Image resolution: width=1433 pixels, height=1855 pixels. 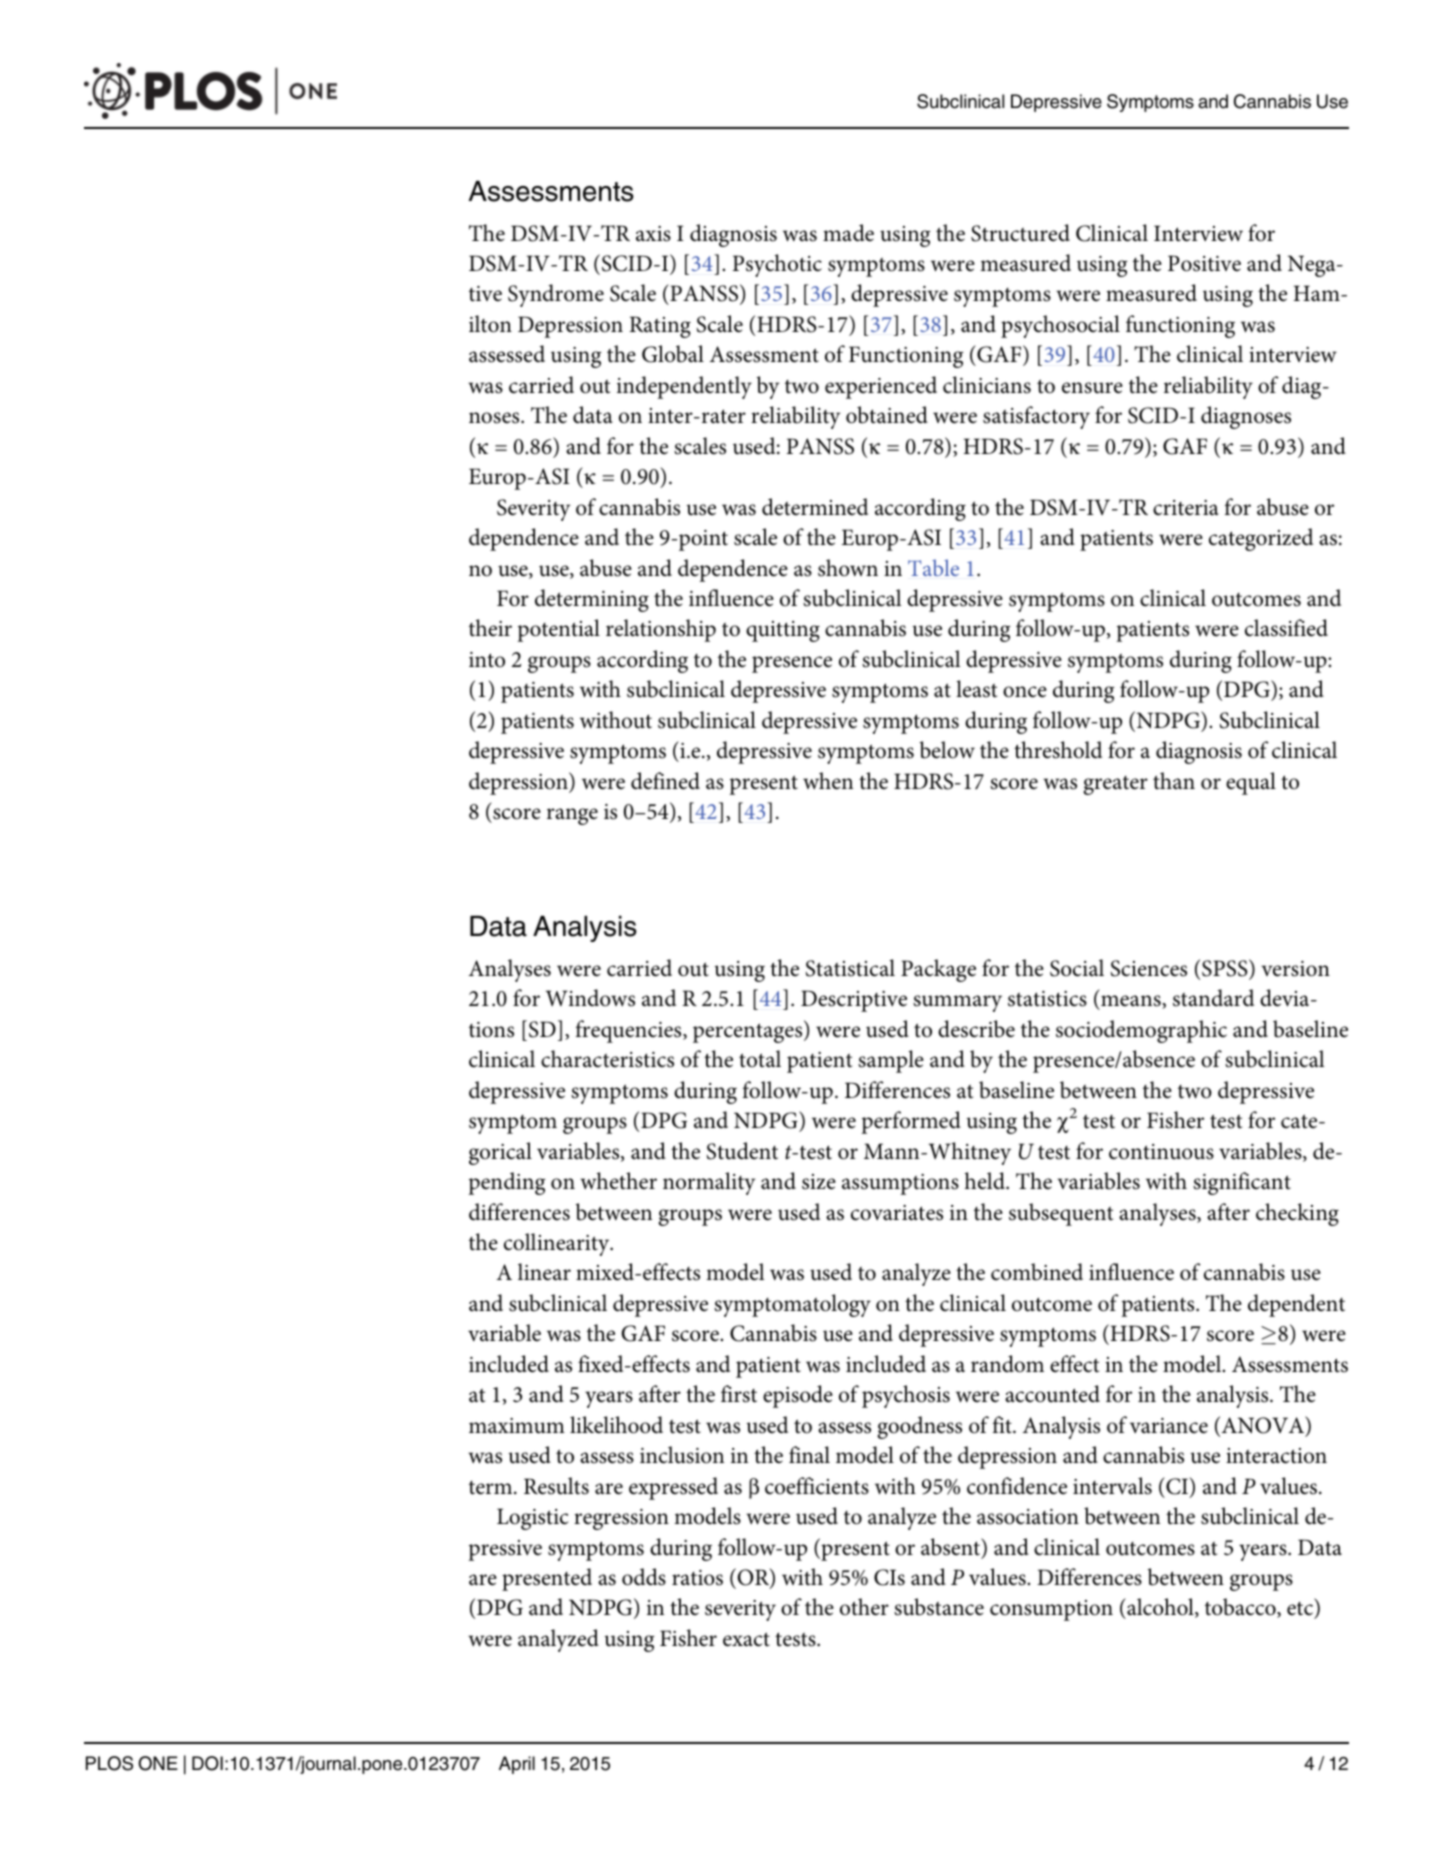 What do you see at coordinates (1020, 233) in the screenshot?
I see `Structured` at bounding box center [1020, 233].
